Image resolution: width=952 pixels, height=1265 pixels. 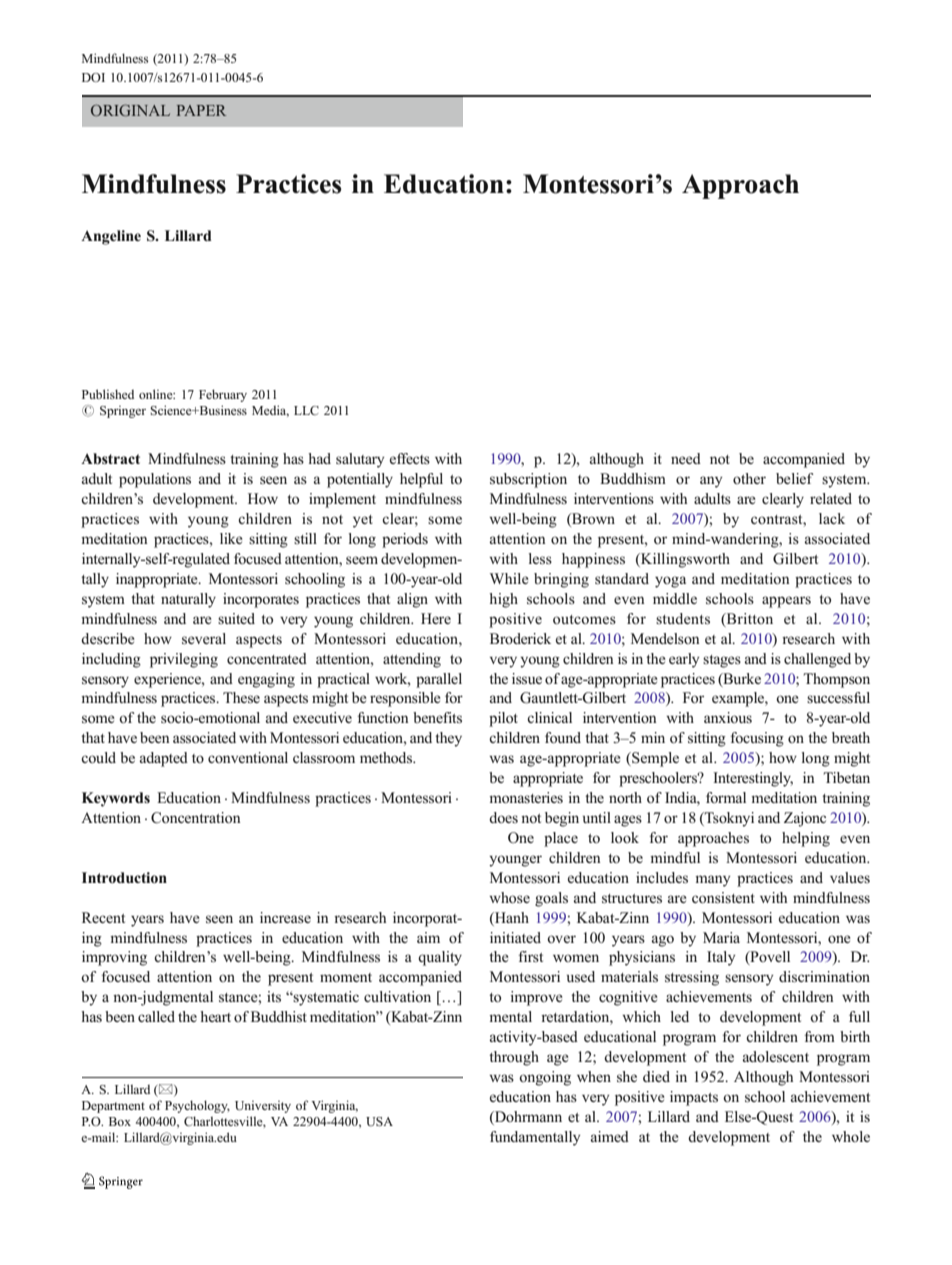 What do you see at coordinates (201, 110) in the screenshot?
I see `PAPER` at bounding box center [201, 110].
